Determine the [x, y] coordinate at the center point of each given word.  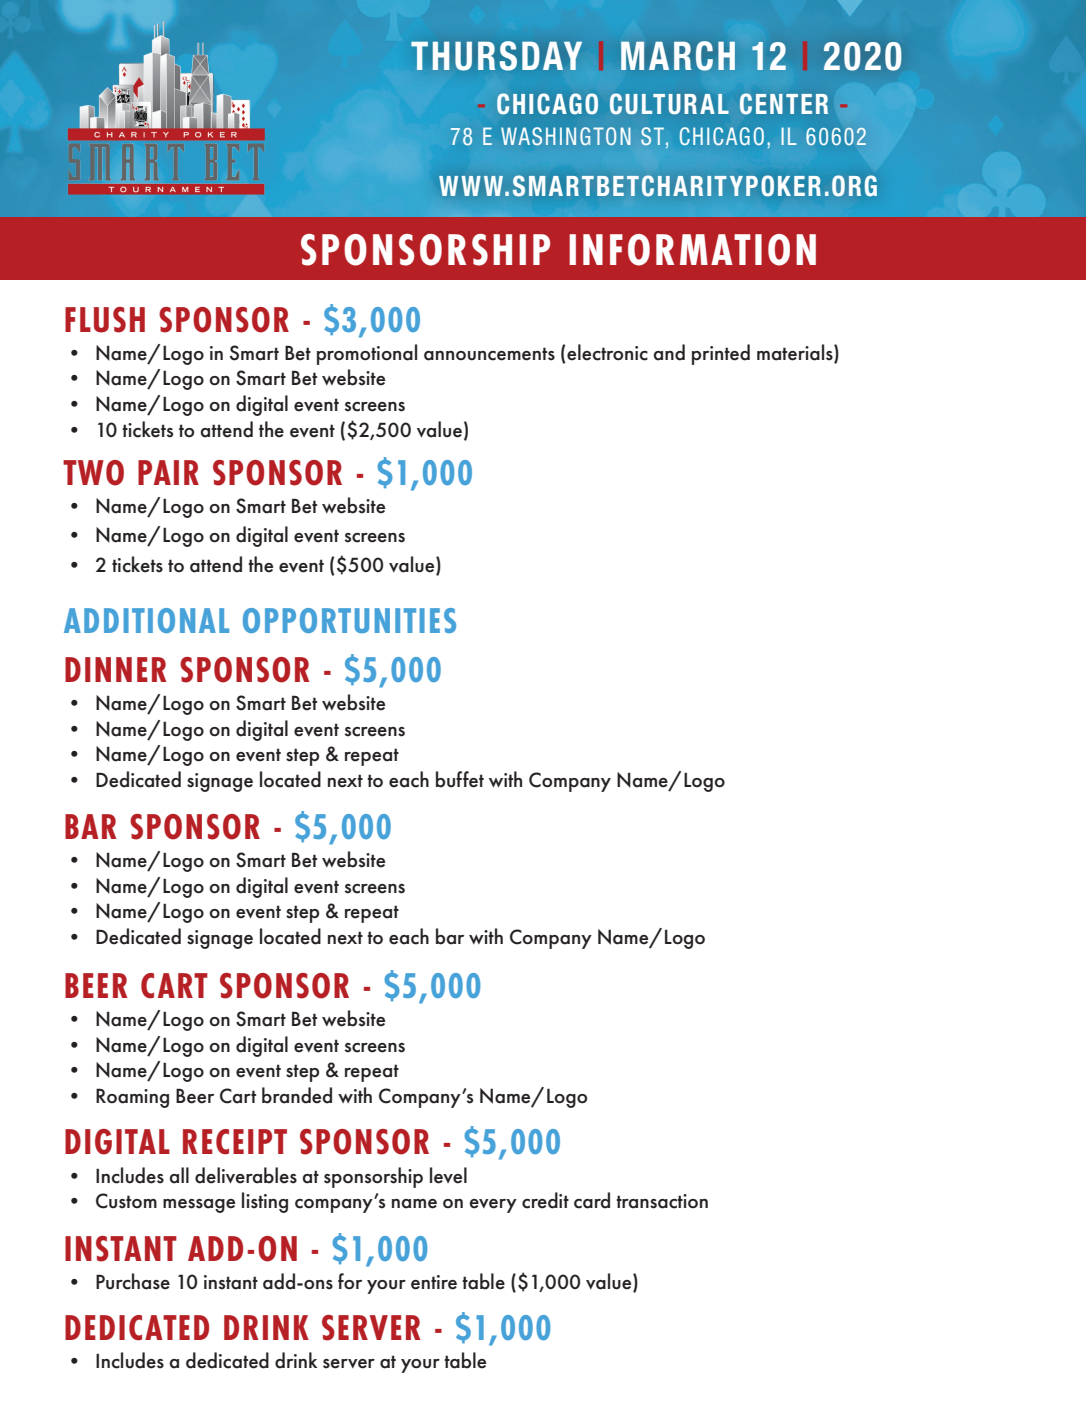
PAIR [168, 472]
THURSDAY [496, 56]
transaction [662, 1201]
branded [297, 1095]
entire [434, 1282]
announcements [489, 354]
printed [721, 354]
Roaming [132, 1098]
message [199, 1206]
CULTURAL [669, 104]
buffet [460, 779]
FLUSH [105, 320]
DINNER [116, 669]
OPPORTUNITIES [349, 620]
